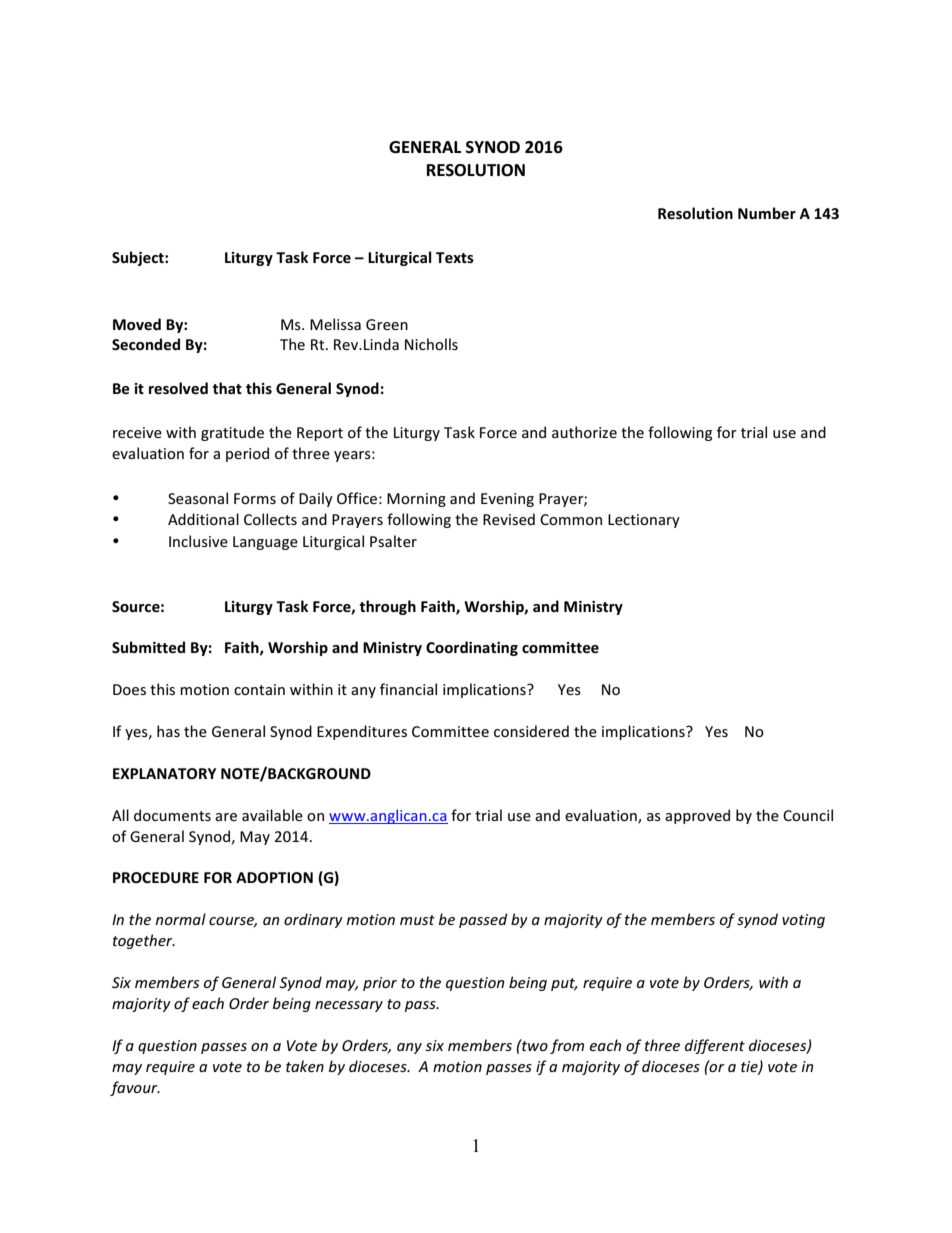 The width and height of the screenshot is (952, 1233). What do you see at coordinates (148, 647) in the screenshot?
I see `Submitted` at bounding box center [148, 647].
